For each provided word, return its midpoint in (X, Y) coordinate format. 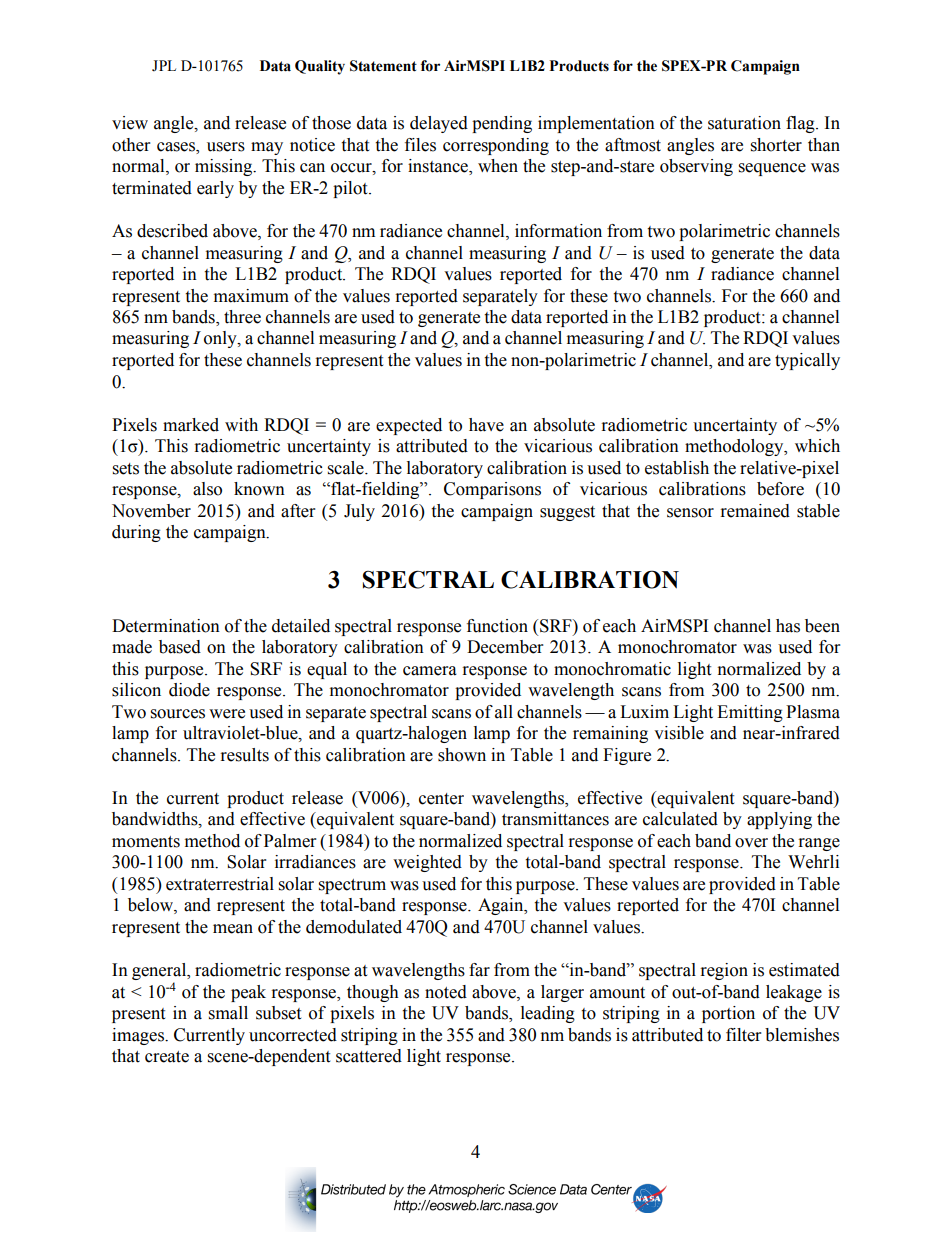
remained (755, 511)
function (497, 626)
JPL (164, 66)
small (228, 1013)
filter (743, 1035)
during (136, 533)
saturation (744, 123)
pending (502, 124)
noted (446, 992)
